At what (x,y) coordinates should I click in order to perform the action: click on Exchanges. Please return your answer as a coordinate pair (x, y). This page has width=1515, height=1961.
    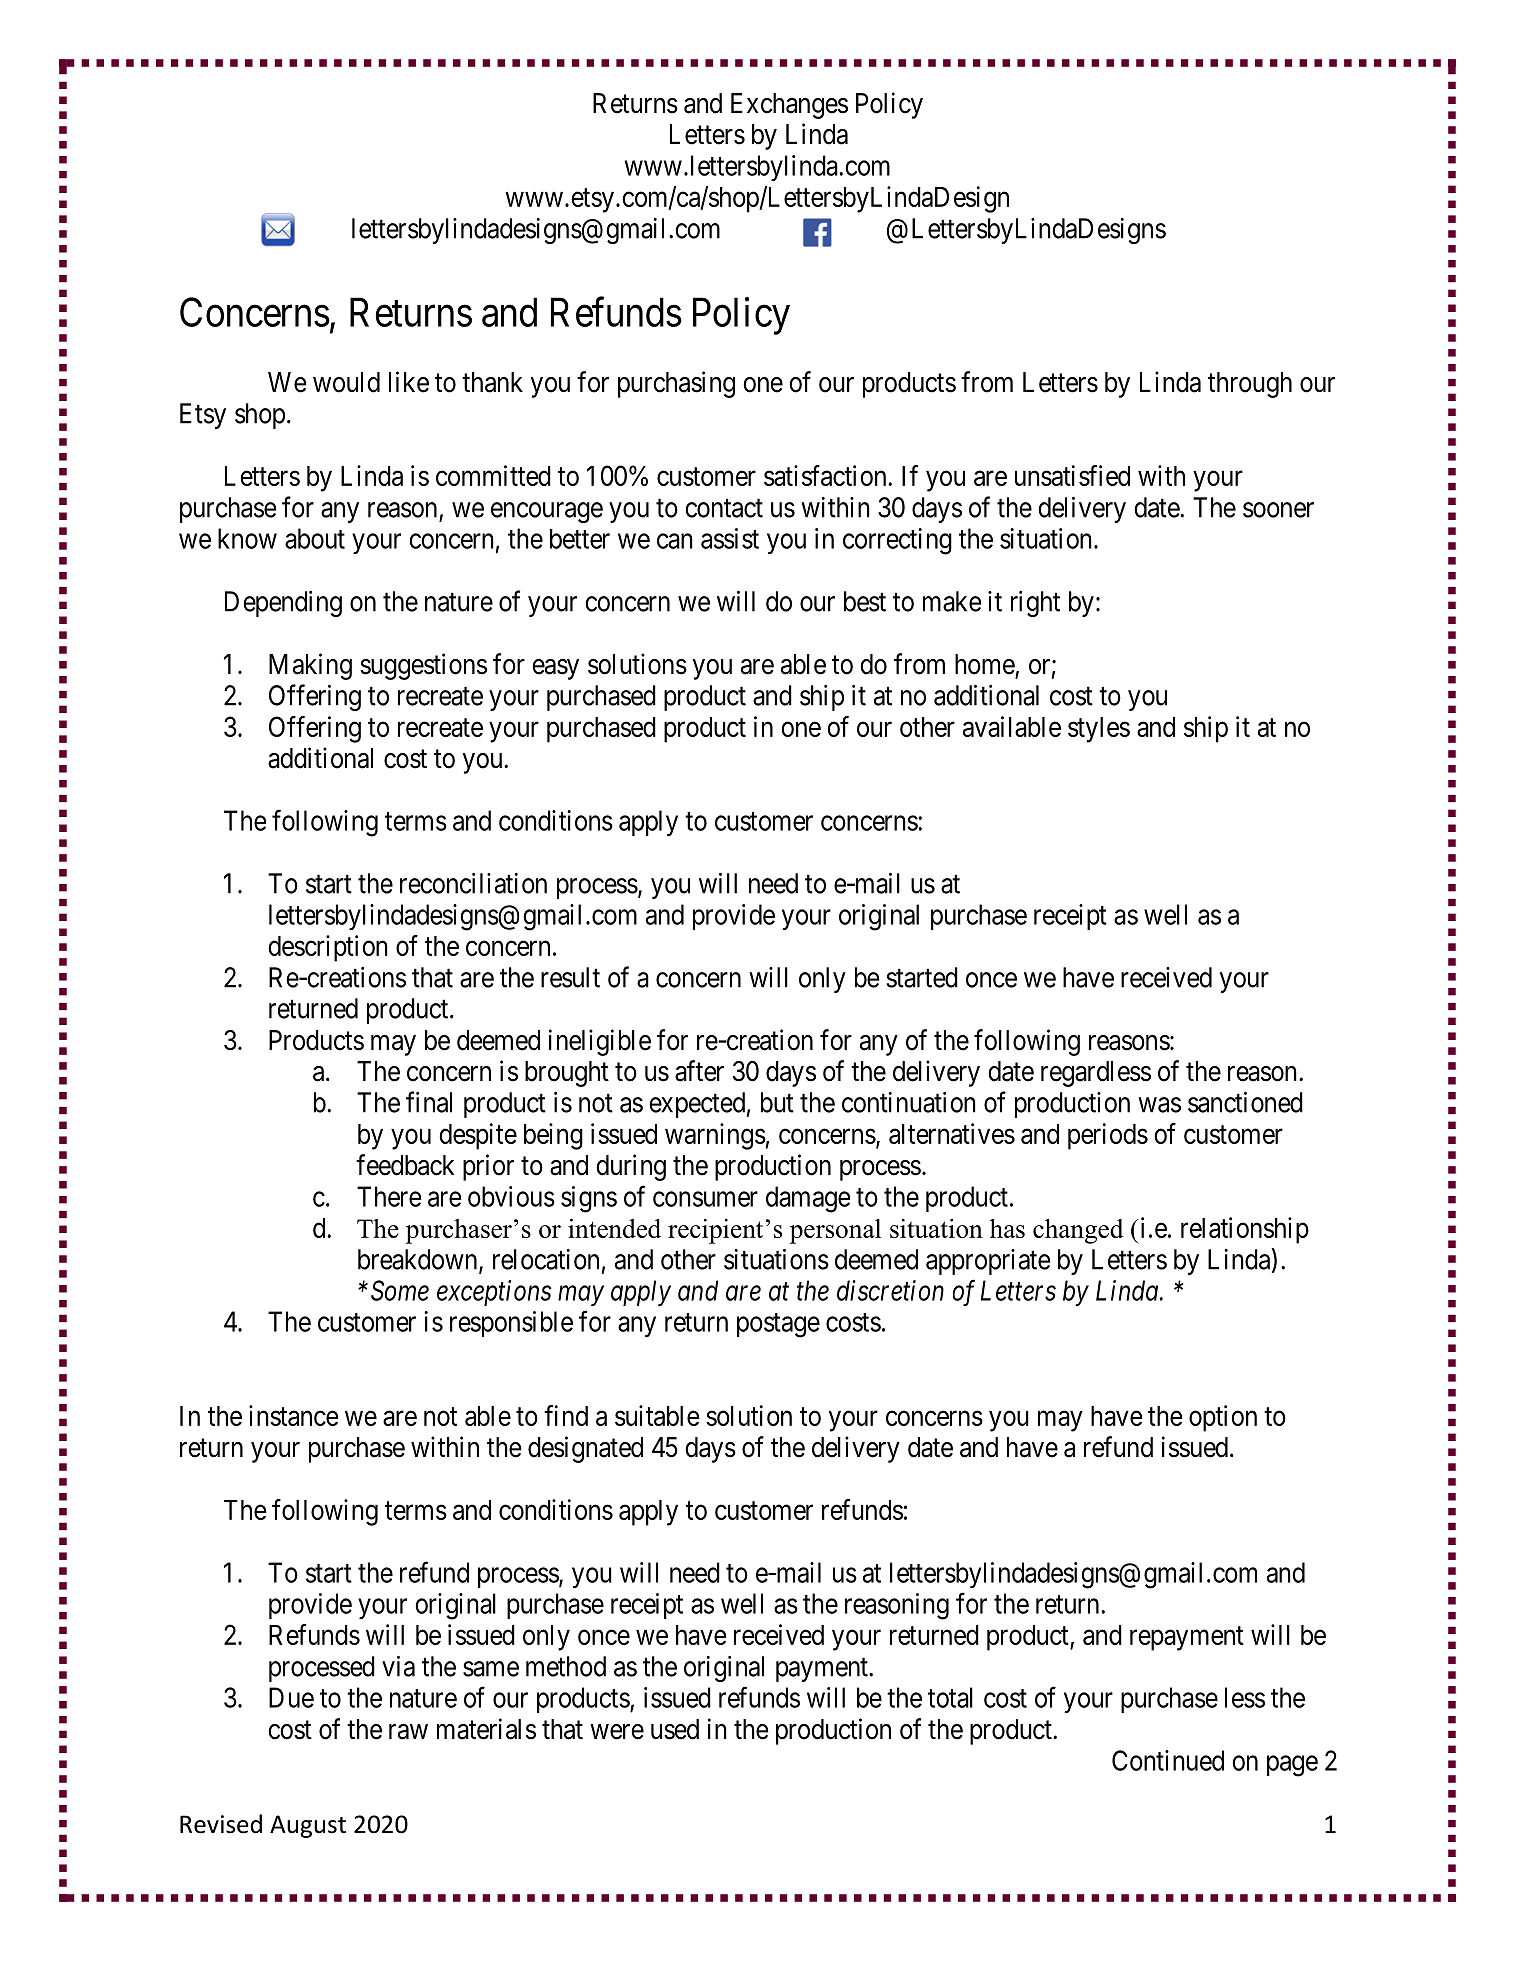
    Looking at the image, I should click on (789, 106).
